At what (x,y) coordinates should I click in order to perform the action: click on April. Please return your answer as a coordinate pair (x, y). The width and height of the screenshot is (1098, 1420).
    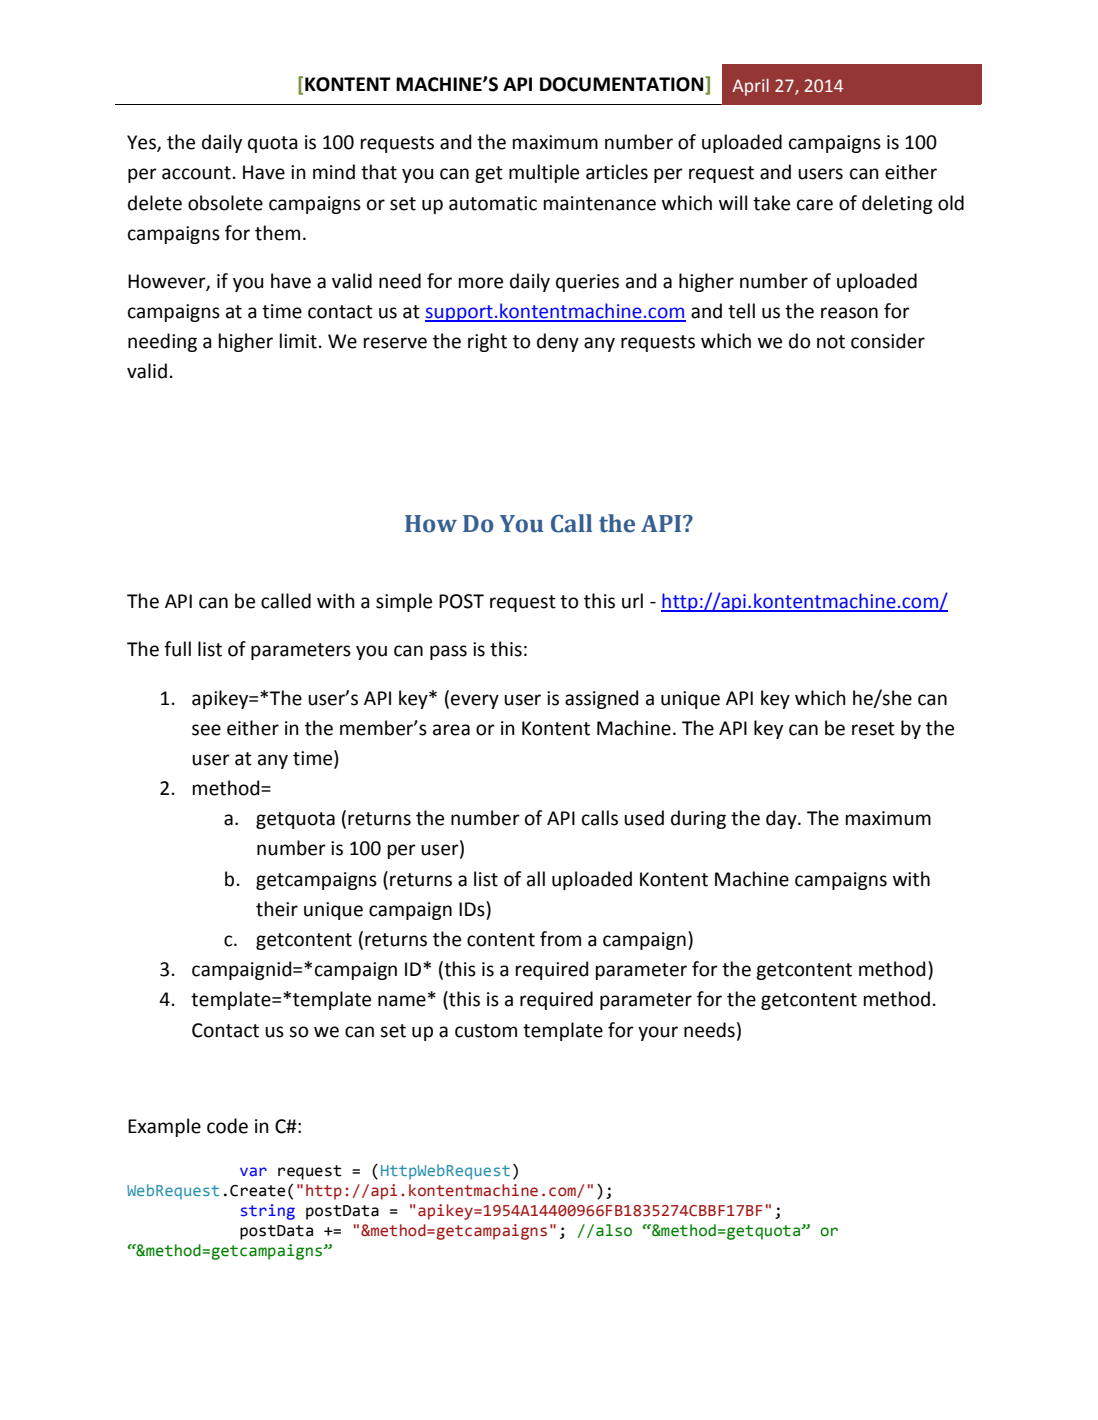
    Looking at the image, I should click on (750, 87).
